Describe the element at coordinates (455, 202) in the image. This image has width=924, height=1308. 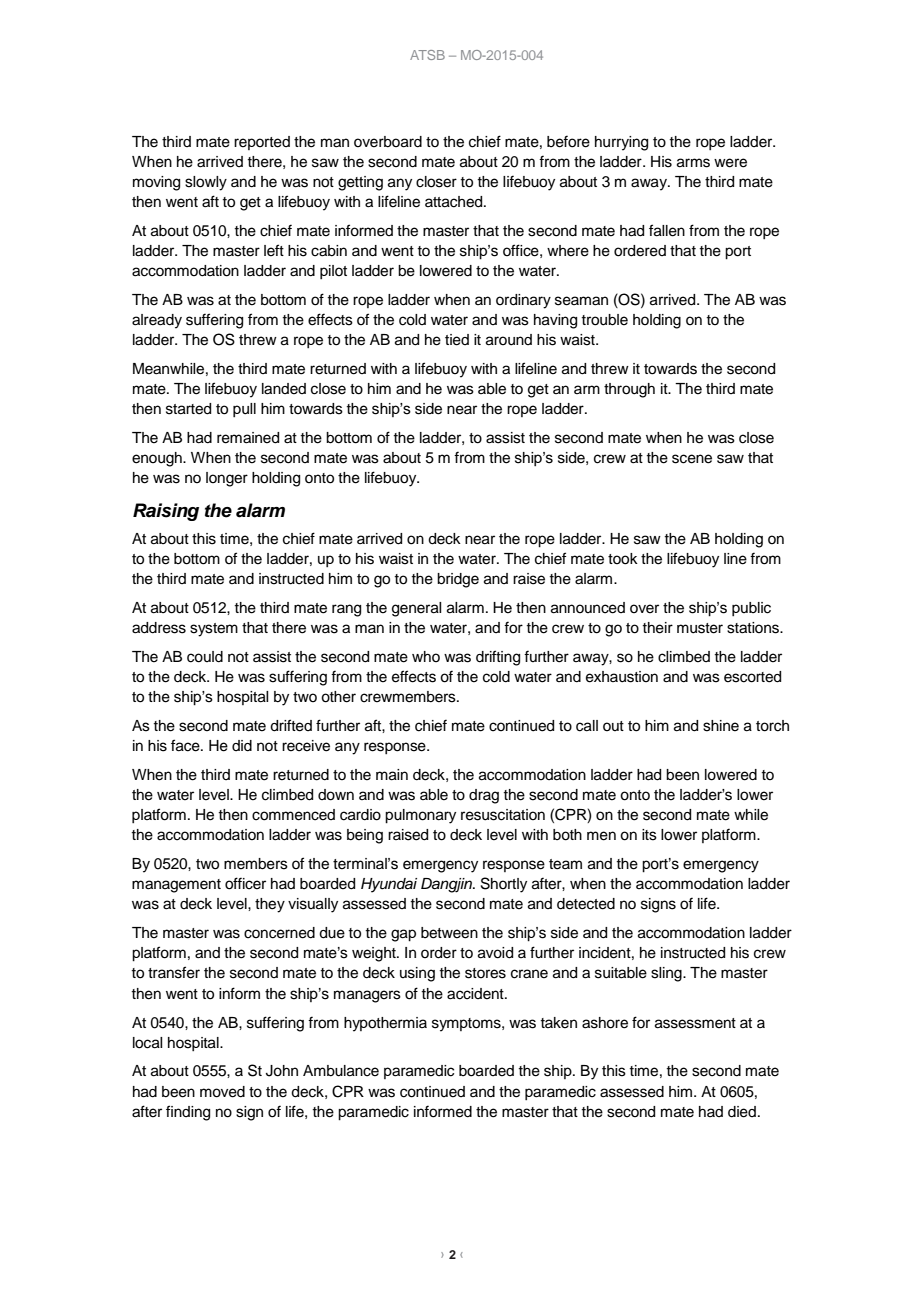
I see `attached` at that location.
